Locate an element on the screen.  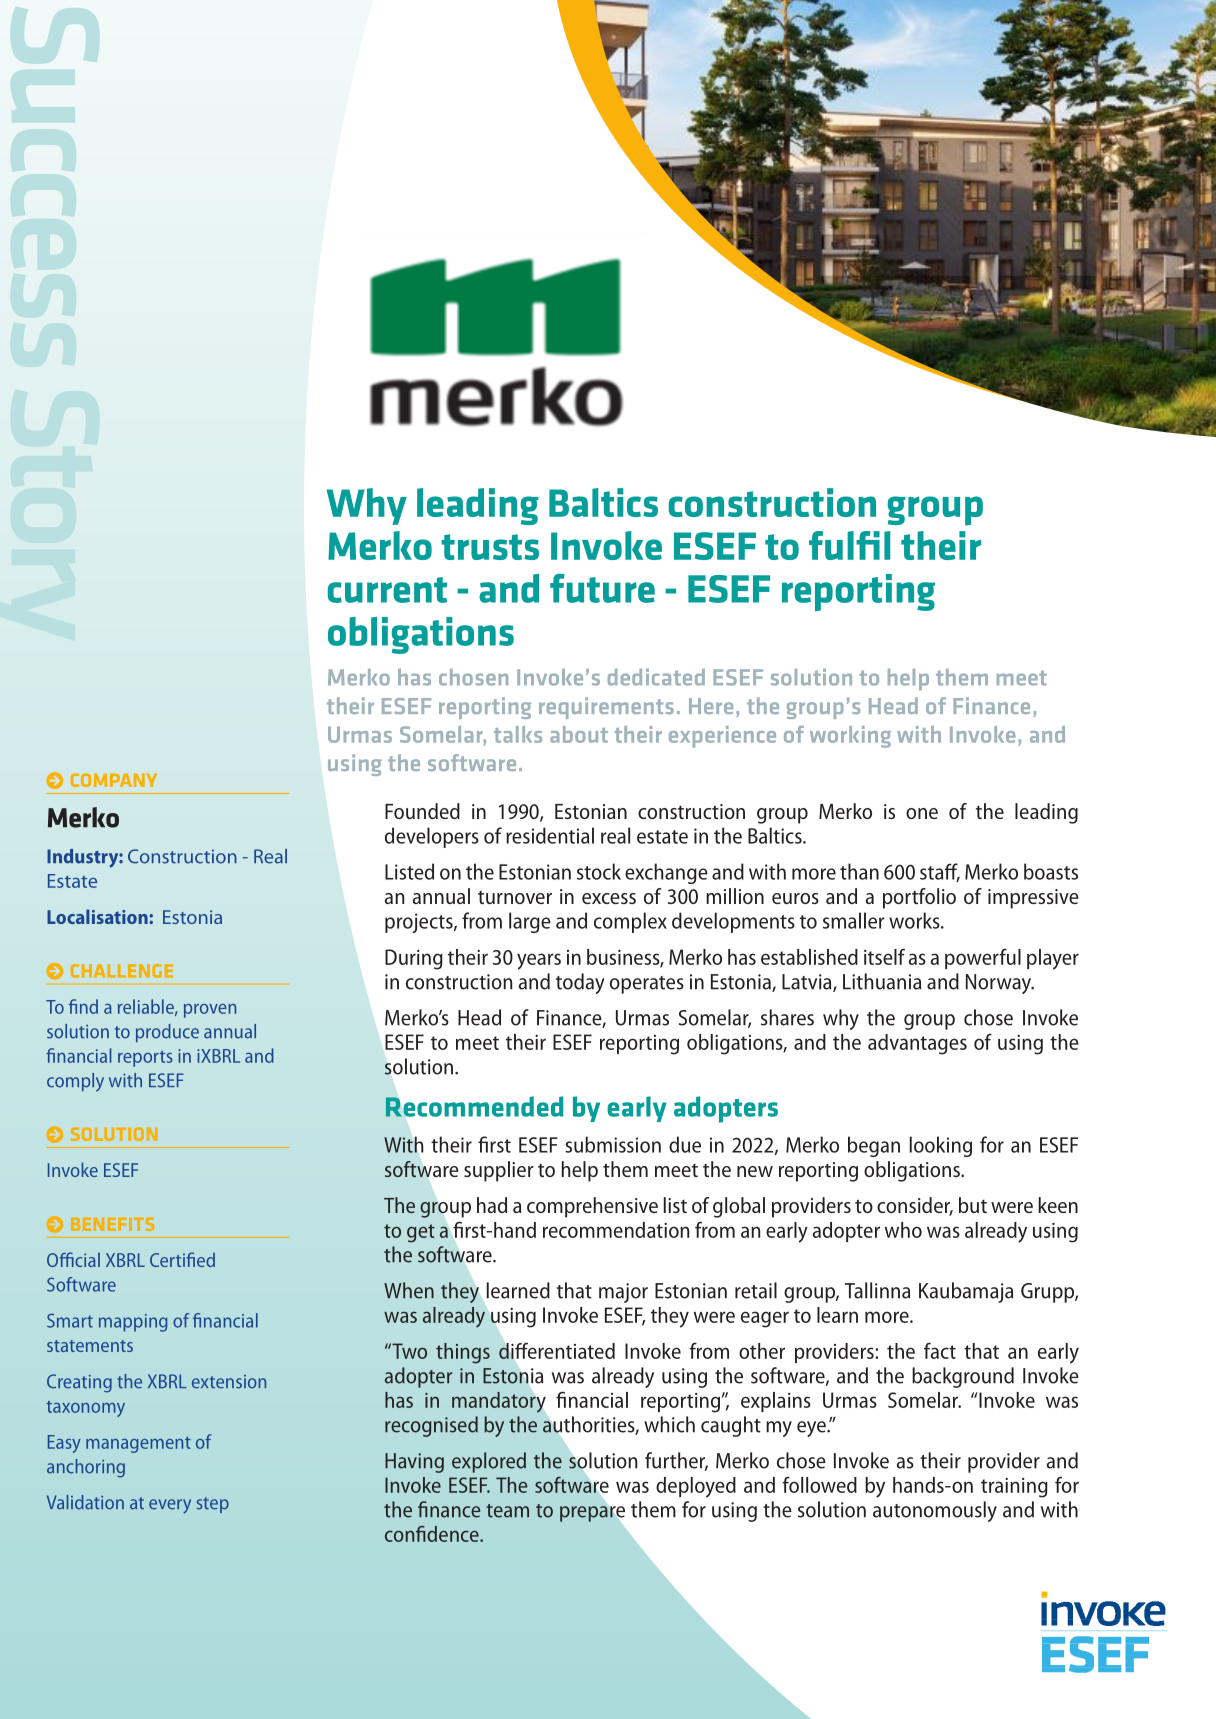
who is located at coordinates (903, 1230).
